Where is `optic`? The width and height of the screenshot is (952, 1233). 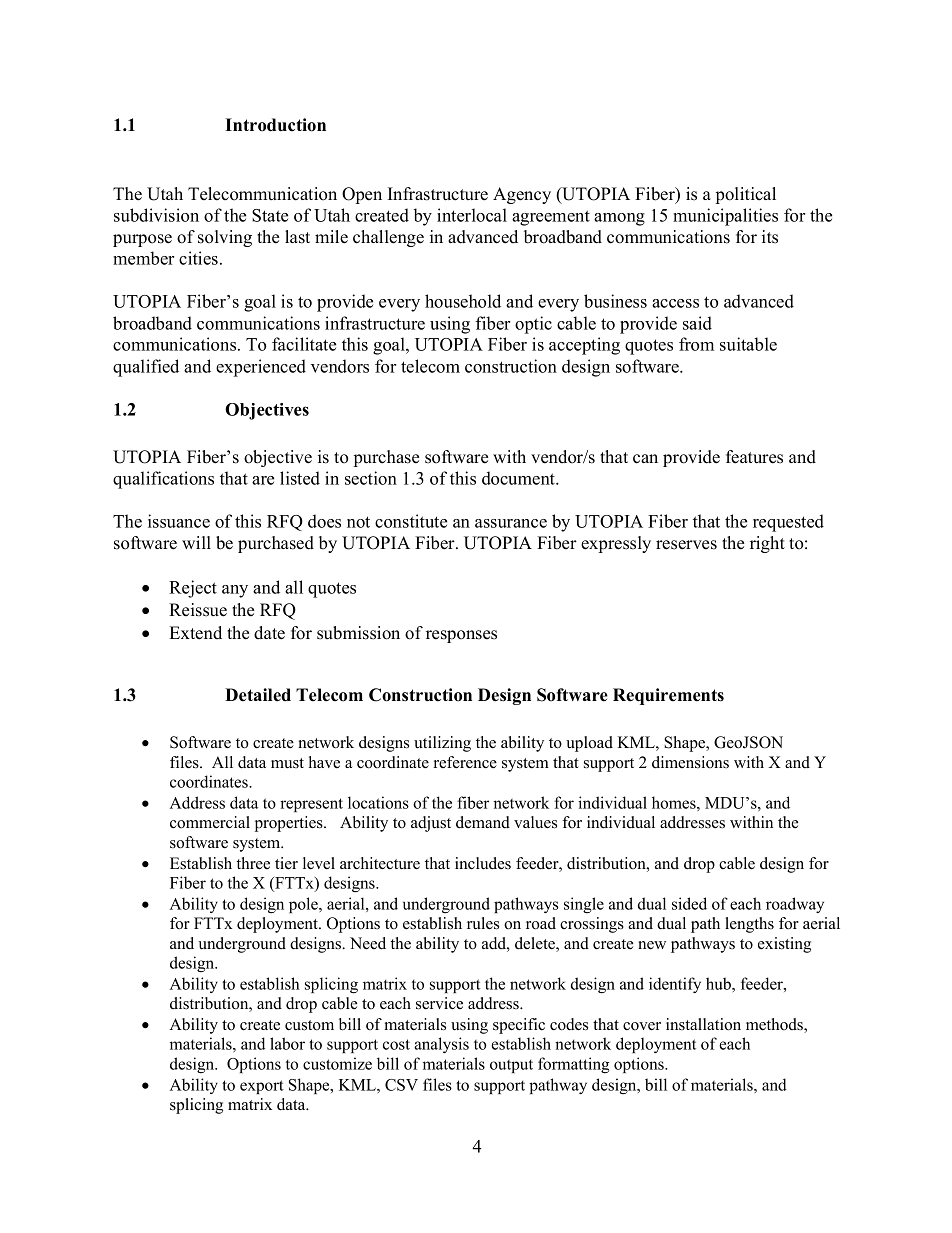 optic is located at coordinates (533, 325).
